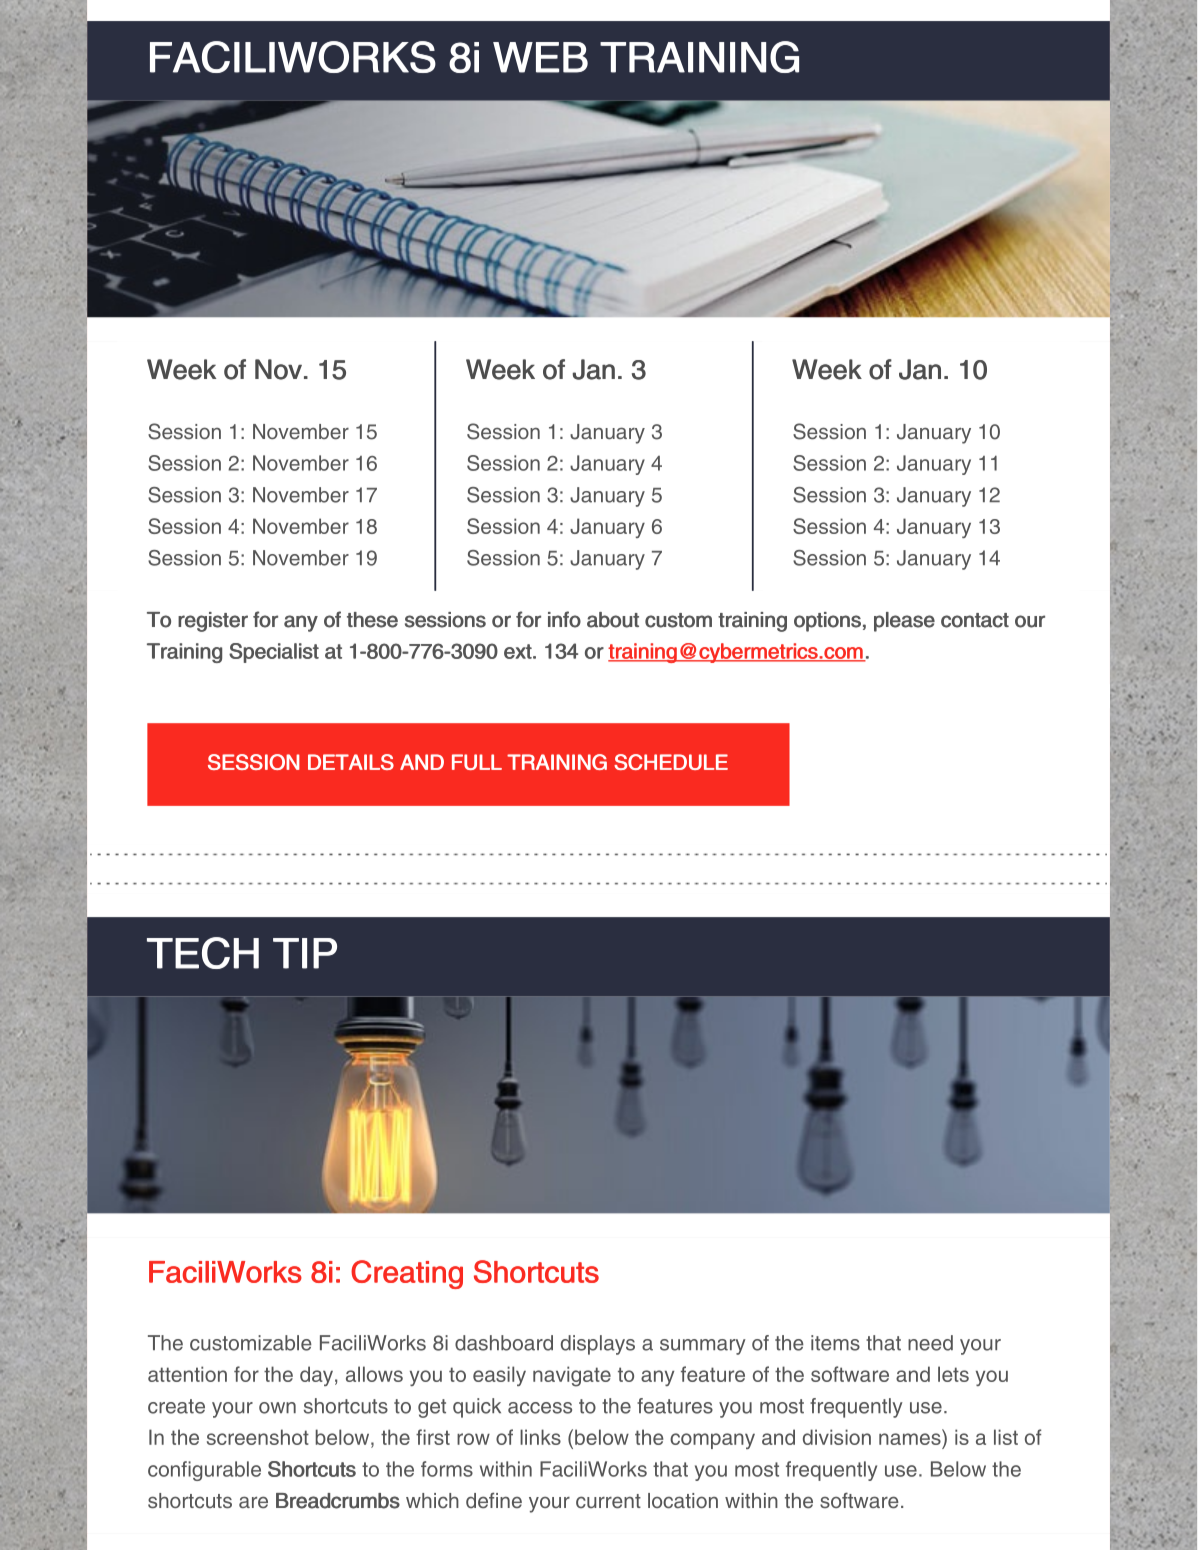 The height and width of the image is (1550, 1198). Describe the element at coordinates (540, 57) in the image. I see `WEB` at that location.
